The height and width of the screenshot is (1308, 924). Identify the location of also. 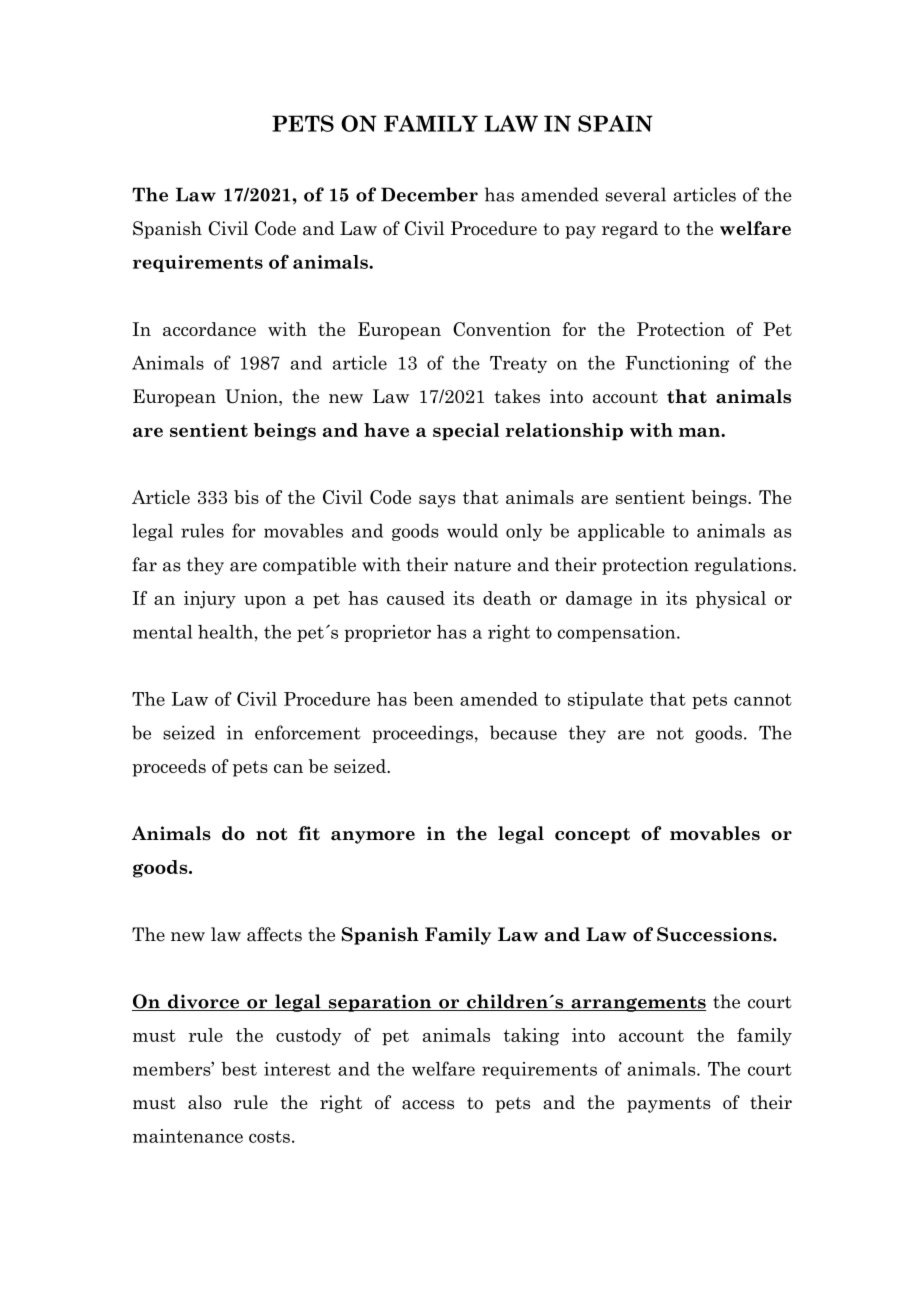
(205, 1102).
